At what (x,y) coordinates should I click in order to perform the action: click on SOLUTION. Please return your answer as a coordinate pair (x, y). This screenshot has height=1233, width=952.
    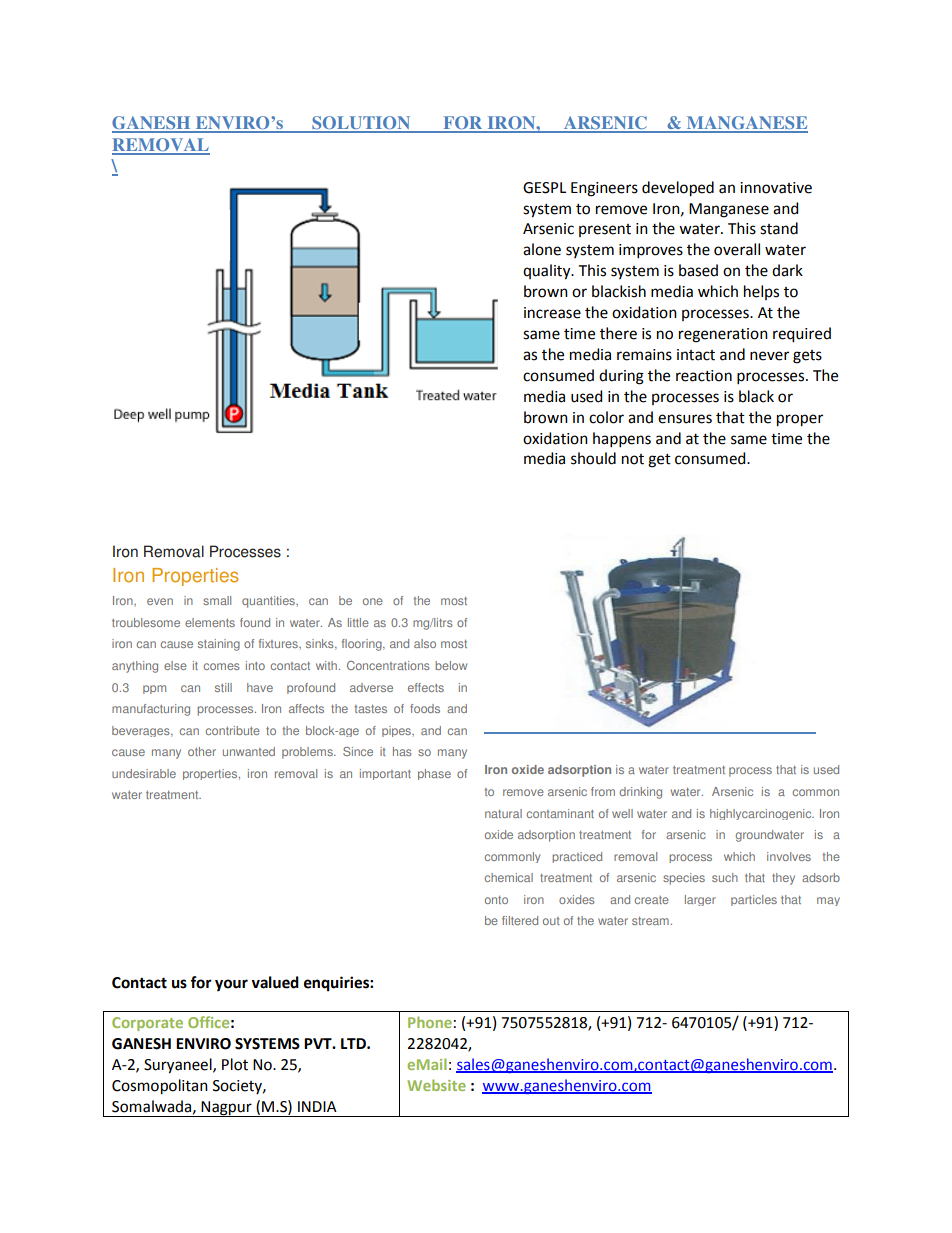
    Looking at the image, I should click on (361, 124).
